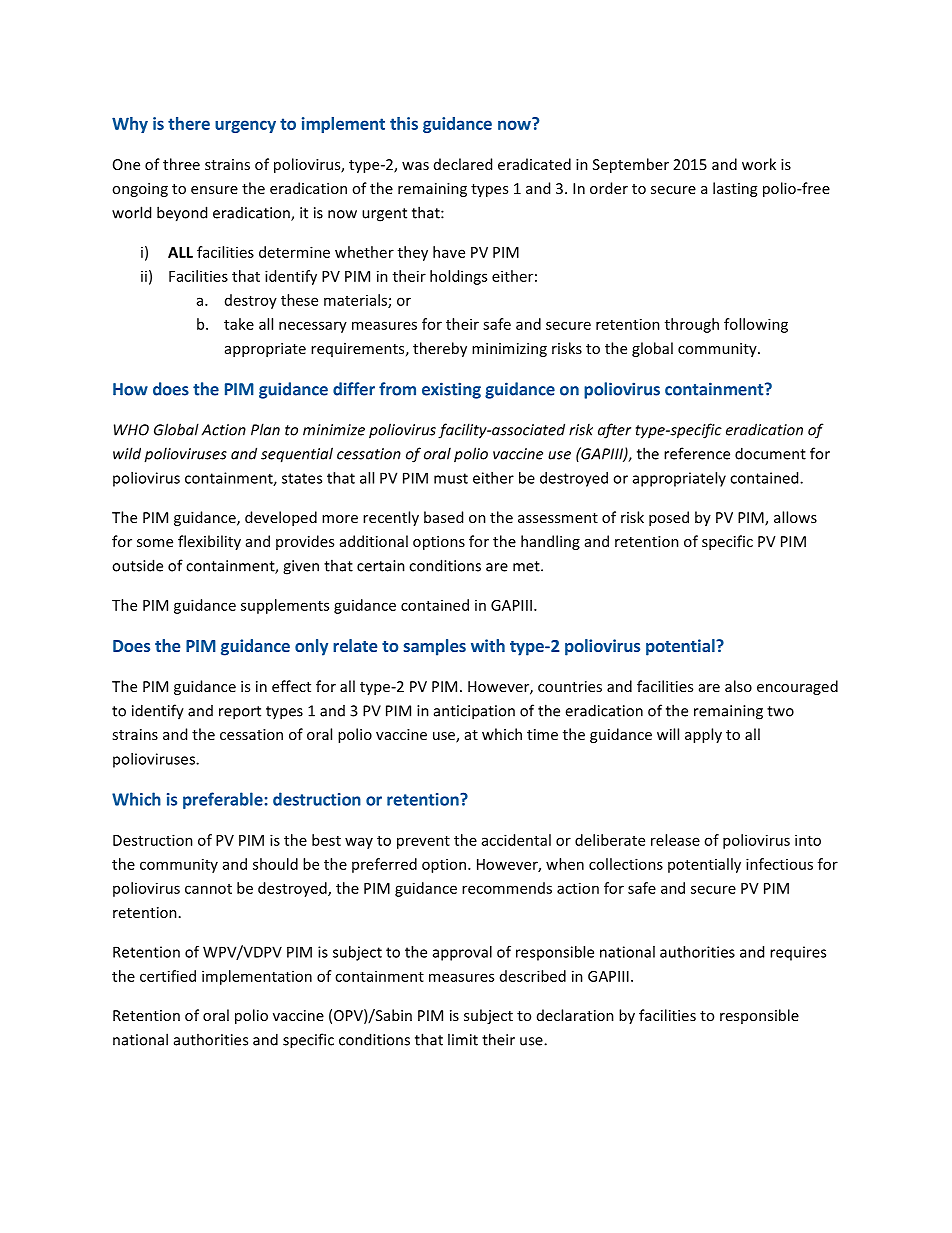 The image size is (952, 1233). What do you see at coordinates (463, 1039) in the screenshot?
I see `limit` at bounding box center [463, 1039].
